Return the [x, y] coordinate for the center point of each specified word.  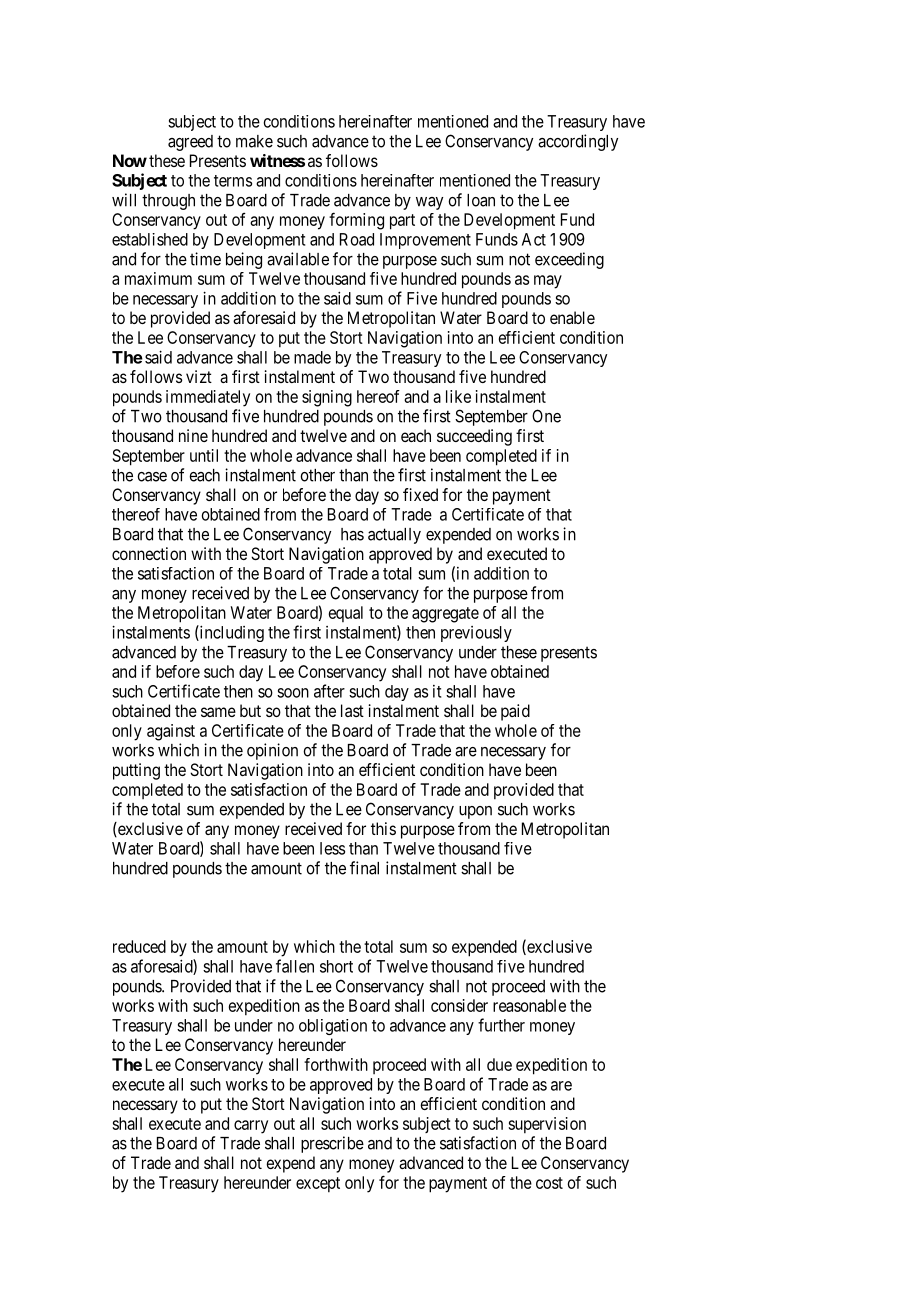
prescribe [332, 1144]
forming [356, 221]
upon [475, 812]
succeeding [474, 437]
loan [481, 200]
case [152, 477]
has [352, 534]
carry [251, 1127]
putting [136, 771]
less [332, 848]
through [168, 202]
